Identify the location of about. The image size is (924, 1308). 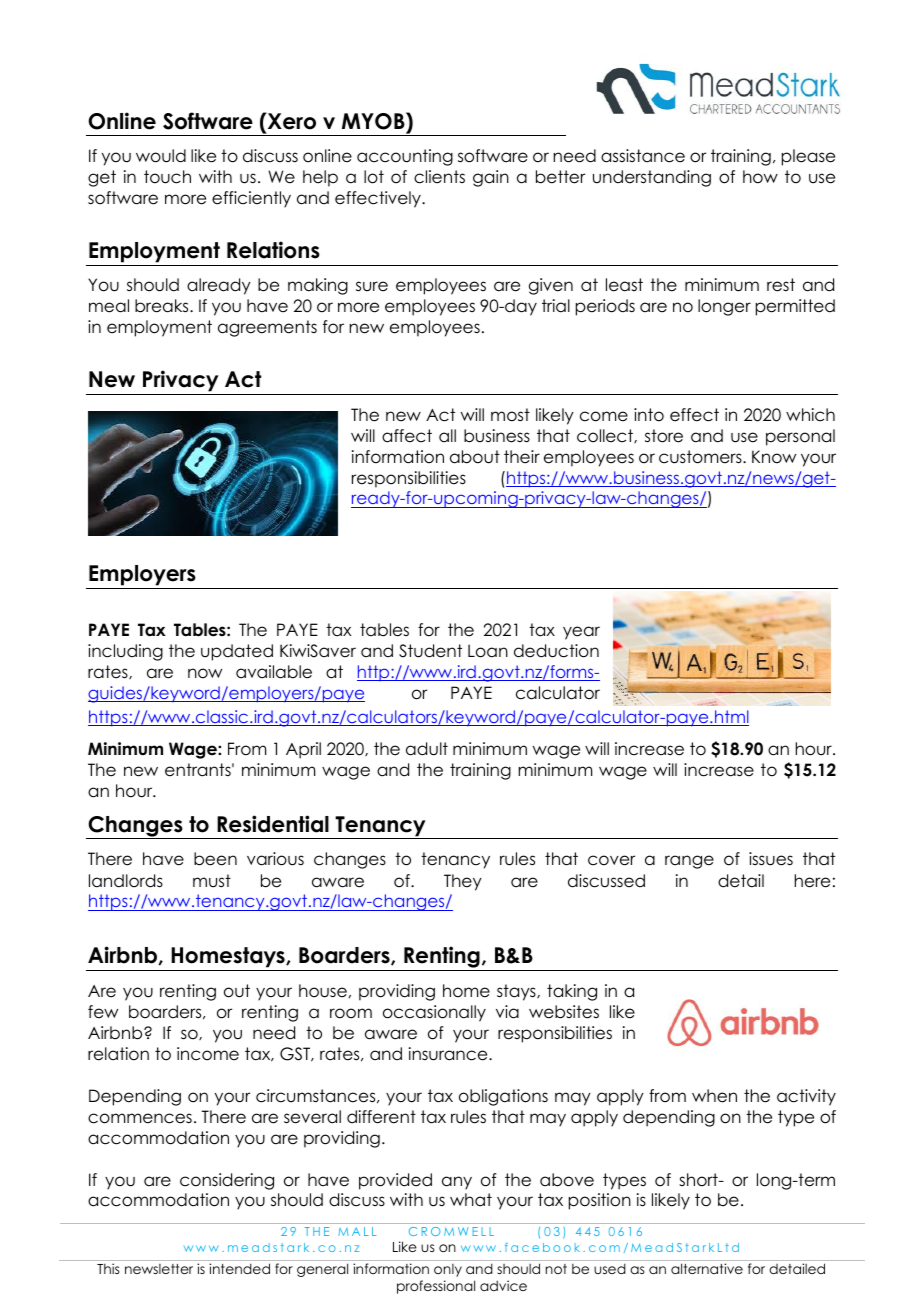
(475, 457).
